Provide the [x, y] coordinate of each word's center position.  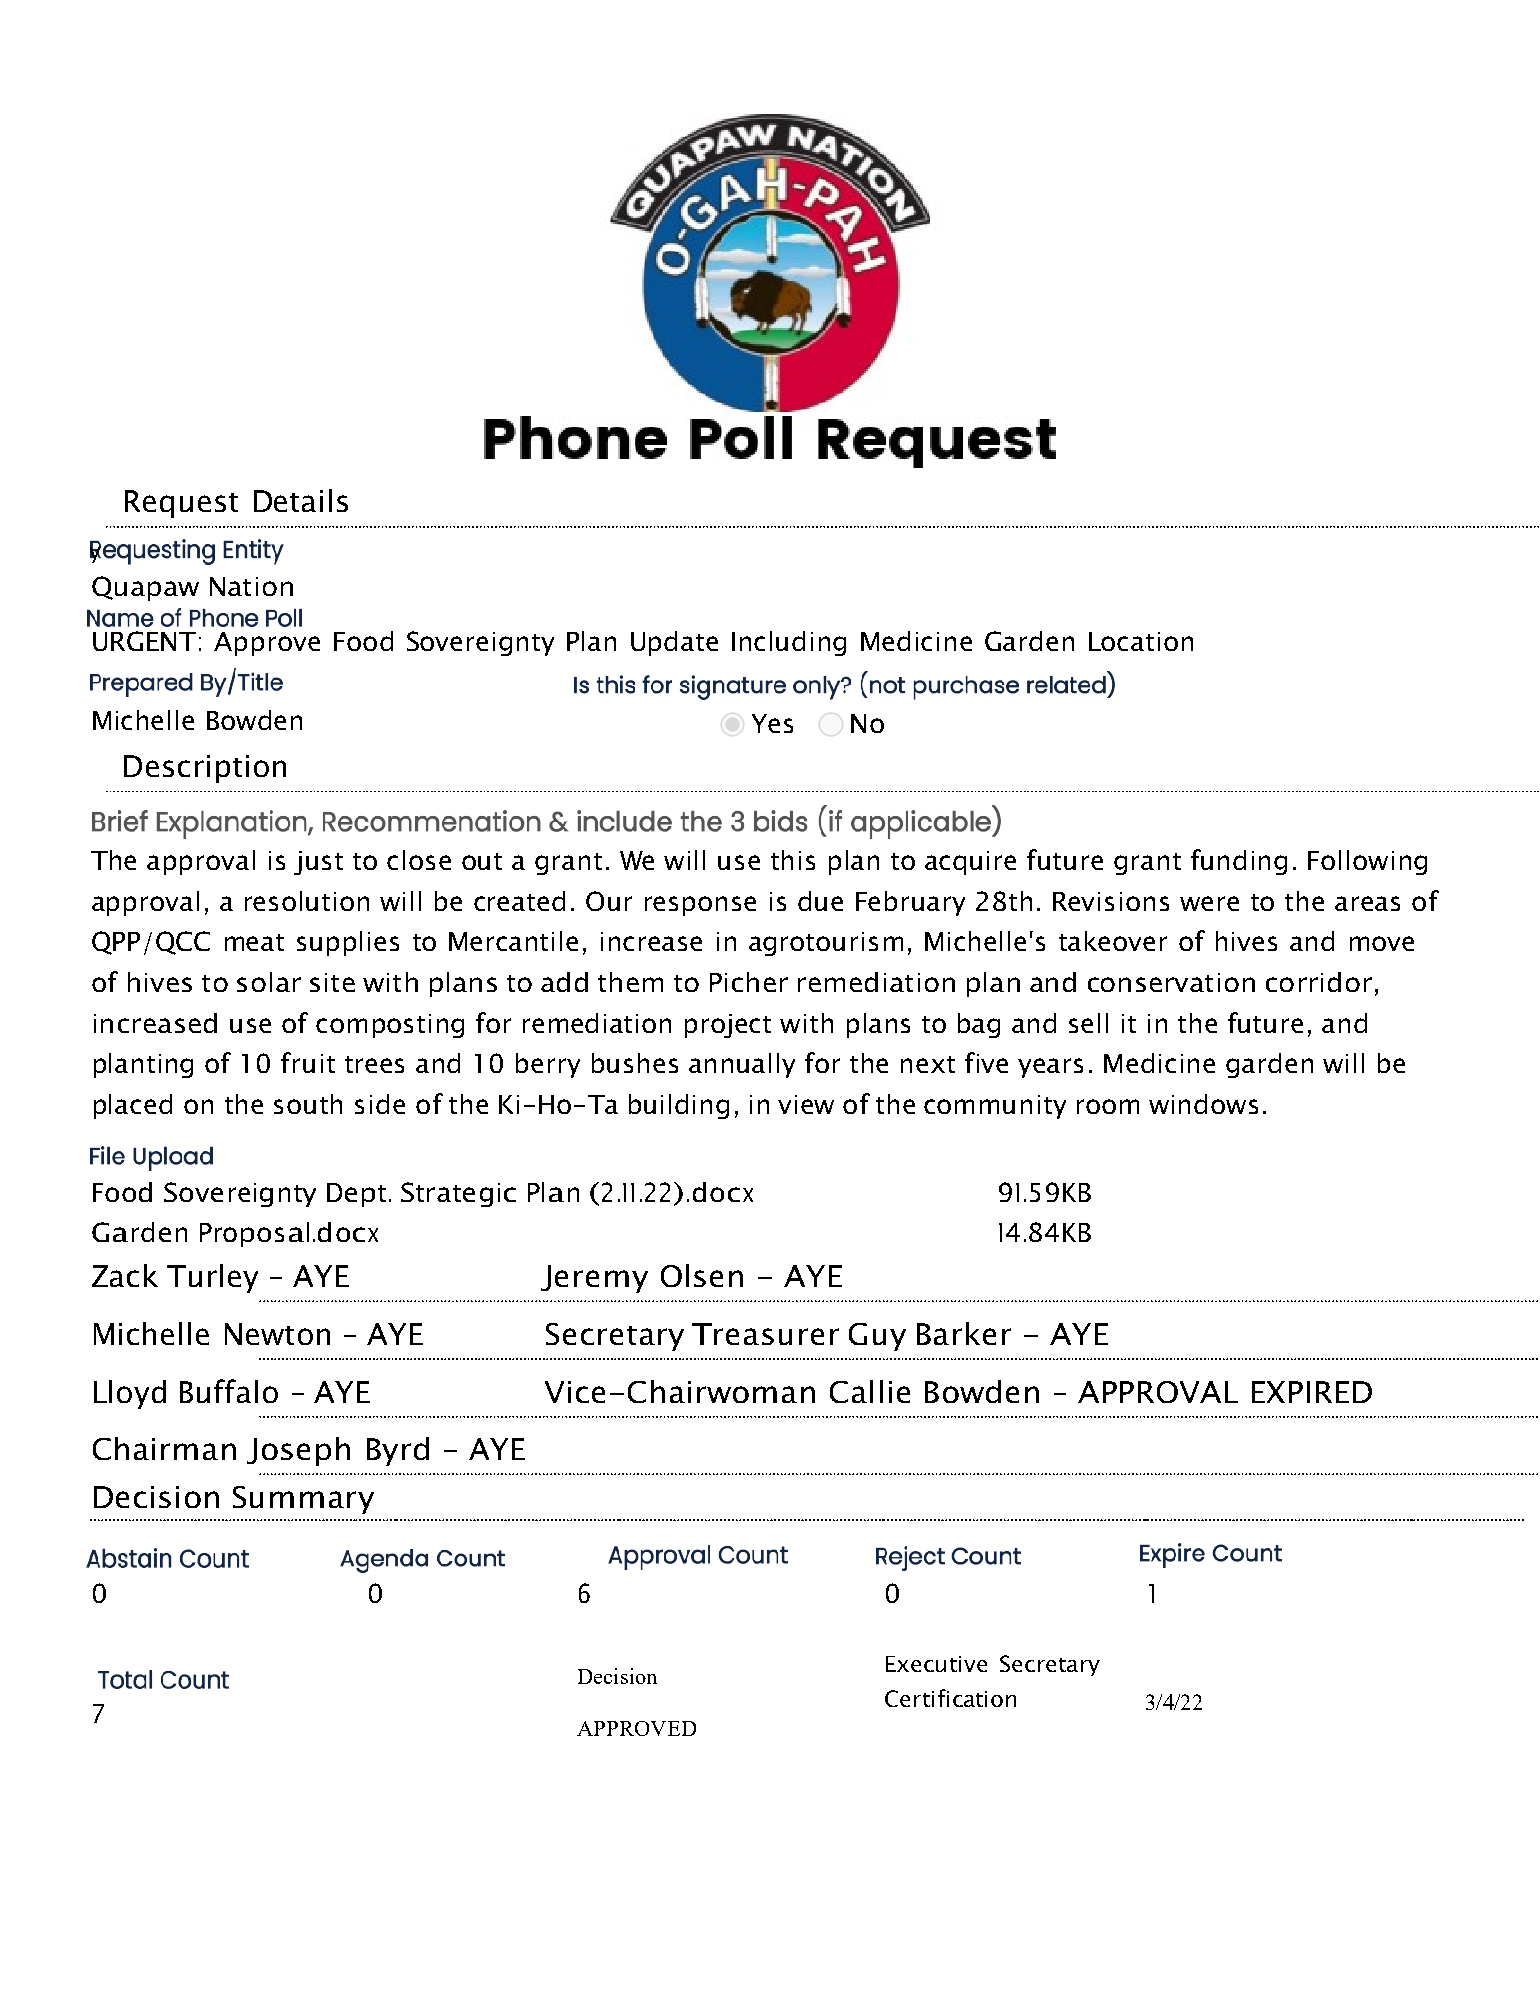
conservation [1171, 982]
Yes [772, 723]
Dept [356, 1195]
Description [205, 769]
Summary [303, 1500]
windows [1203, 1104]
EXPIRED [1312, 1392]
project [728, 1026]
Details [301, 500]
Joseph [298, 1451]
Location [1141, 641]
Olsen [702, 1275]
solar [269, 982]
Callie [870, 1391]
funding [1239, 862]
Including [789, 643]
